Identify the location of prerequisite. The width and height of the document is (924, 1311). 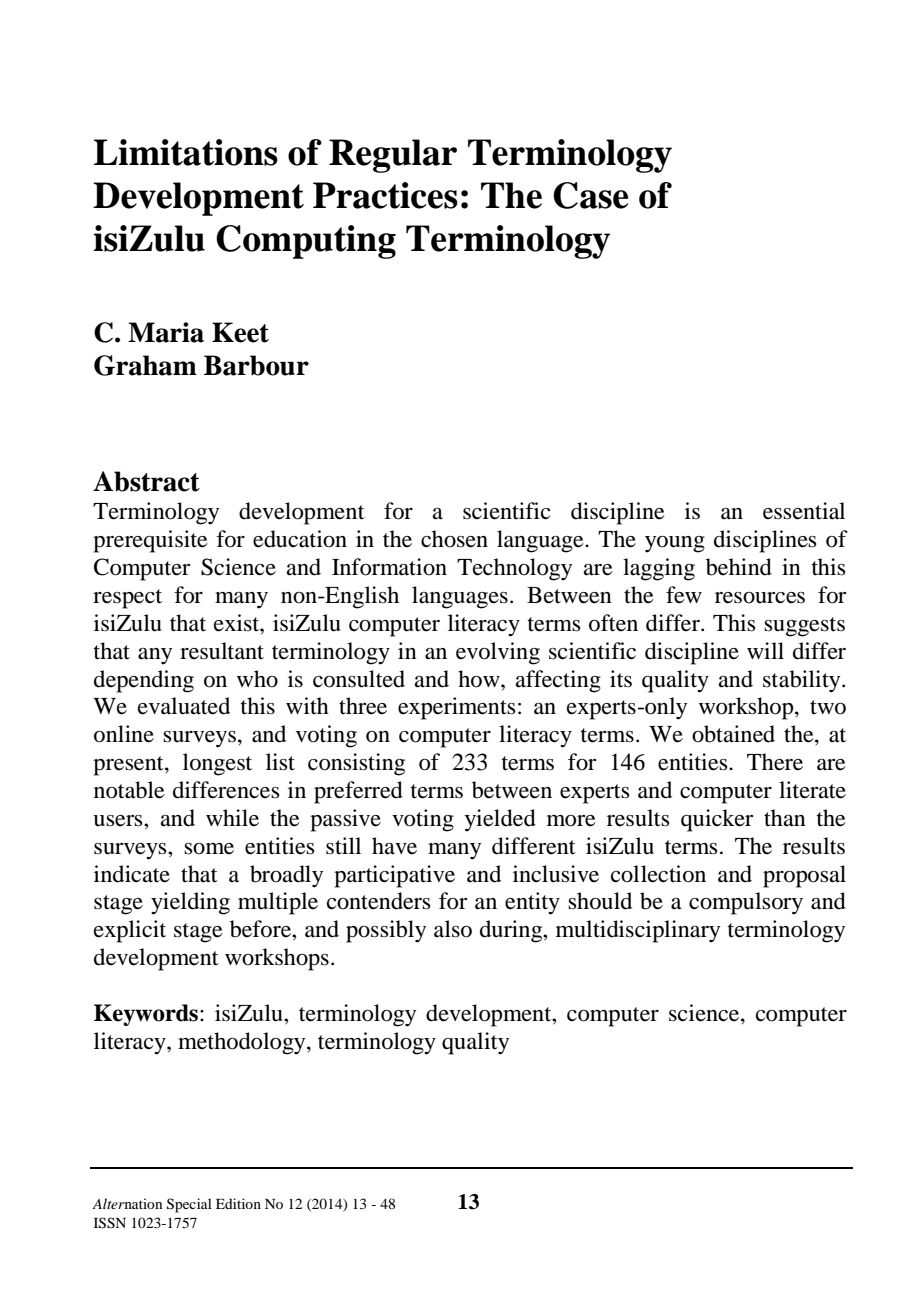
(150, 541).
